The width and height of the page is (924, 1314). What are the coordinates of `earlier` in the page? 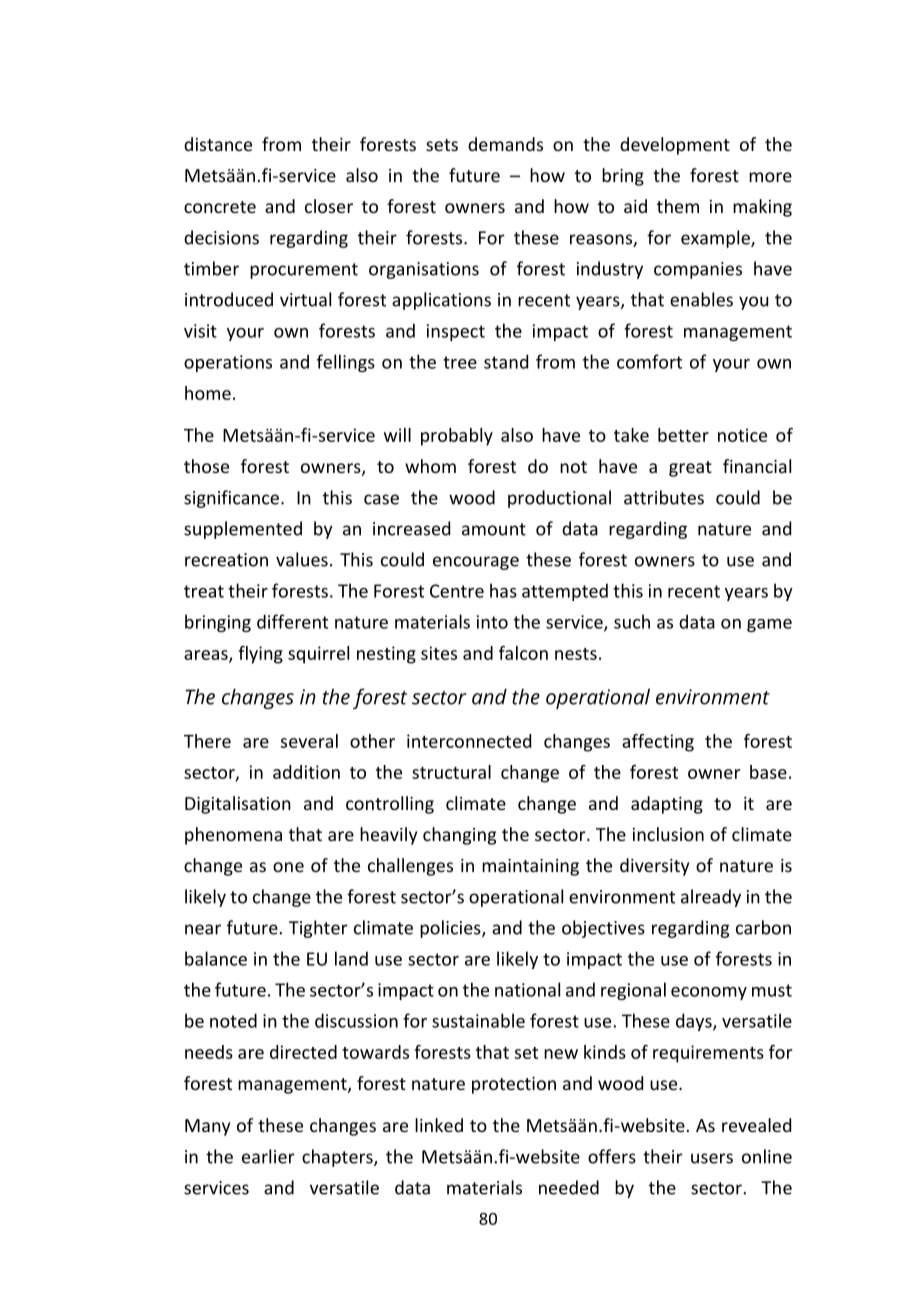 It's located at (268, 1156).
